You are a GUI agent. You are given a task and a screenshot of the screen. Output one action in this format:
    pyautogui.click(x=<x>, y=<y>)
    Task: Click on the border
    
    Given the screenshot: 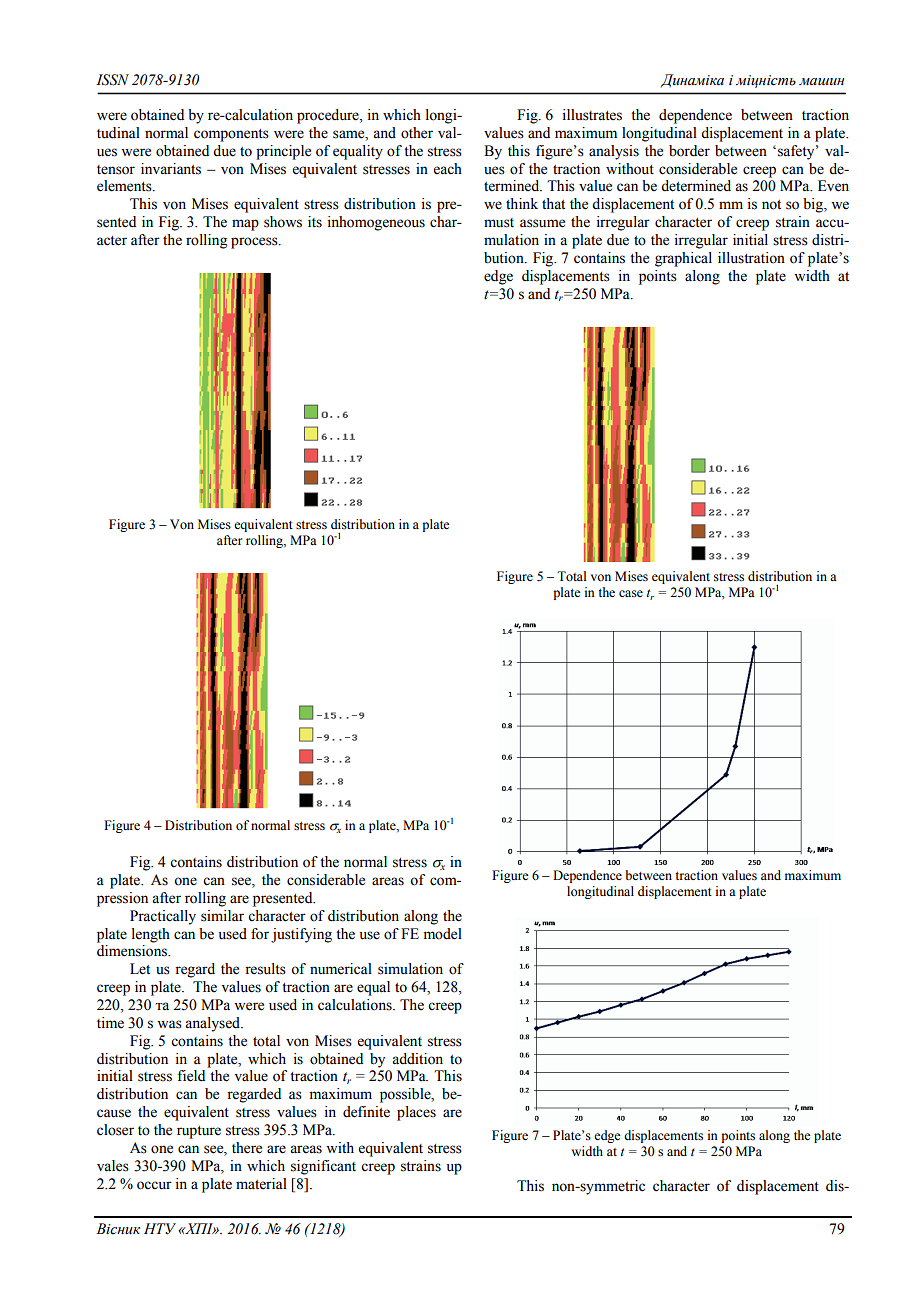 What is the action you would take?
    pyautogui.click(x=689, y=151)
